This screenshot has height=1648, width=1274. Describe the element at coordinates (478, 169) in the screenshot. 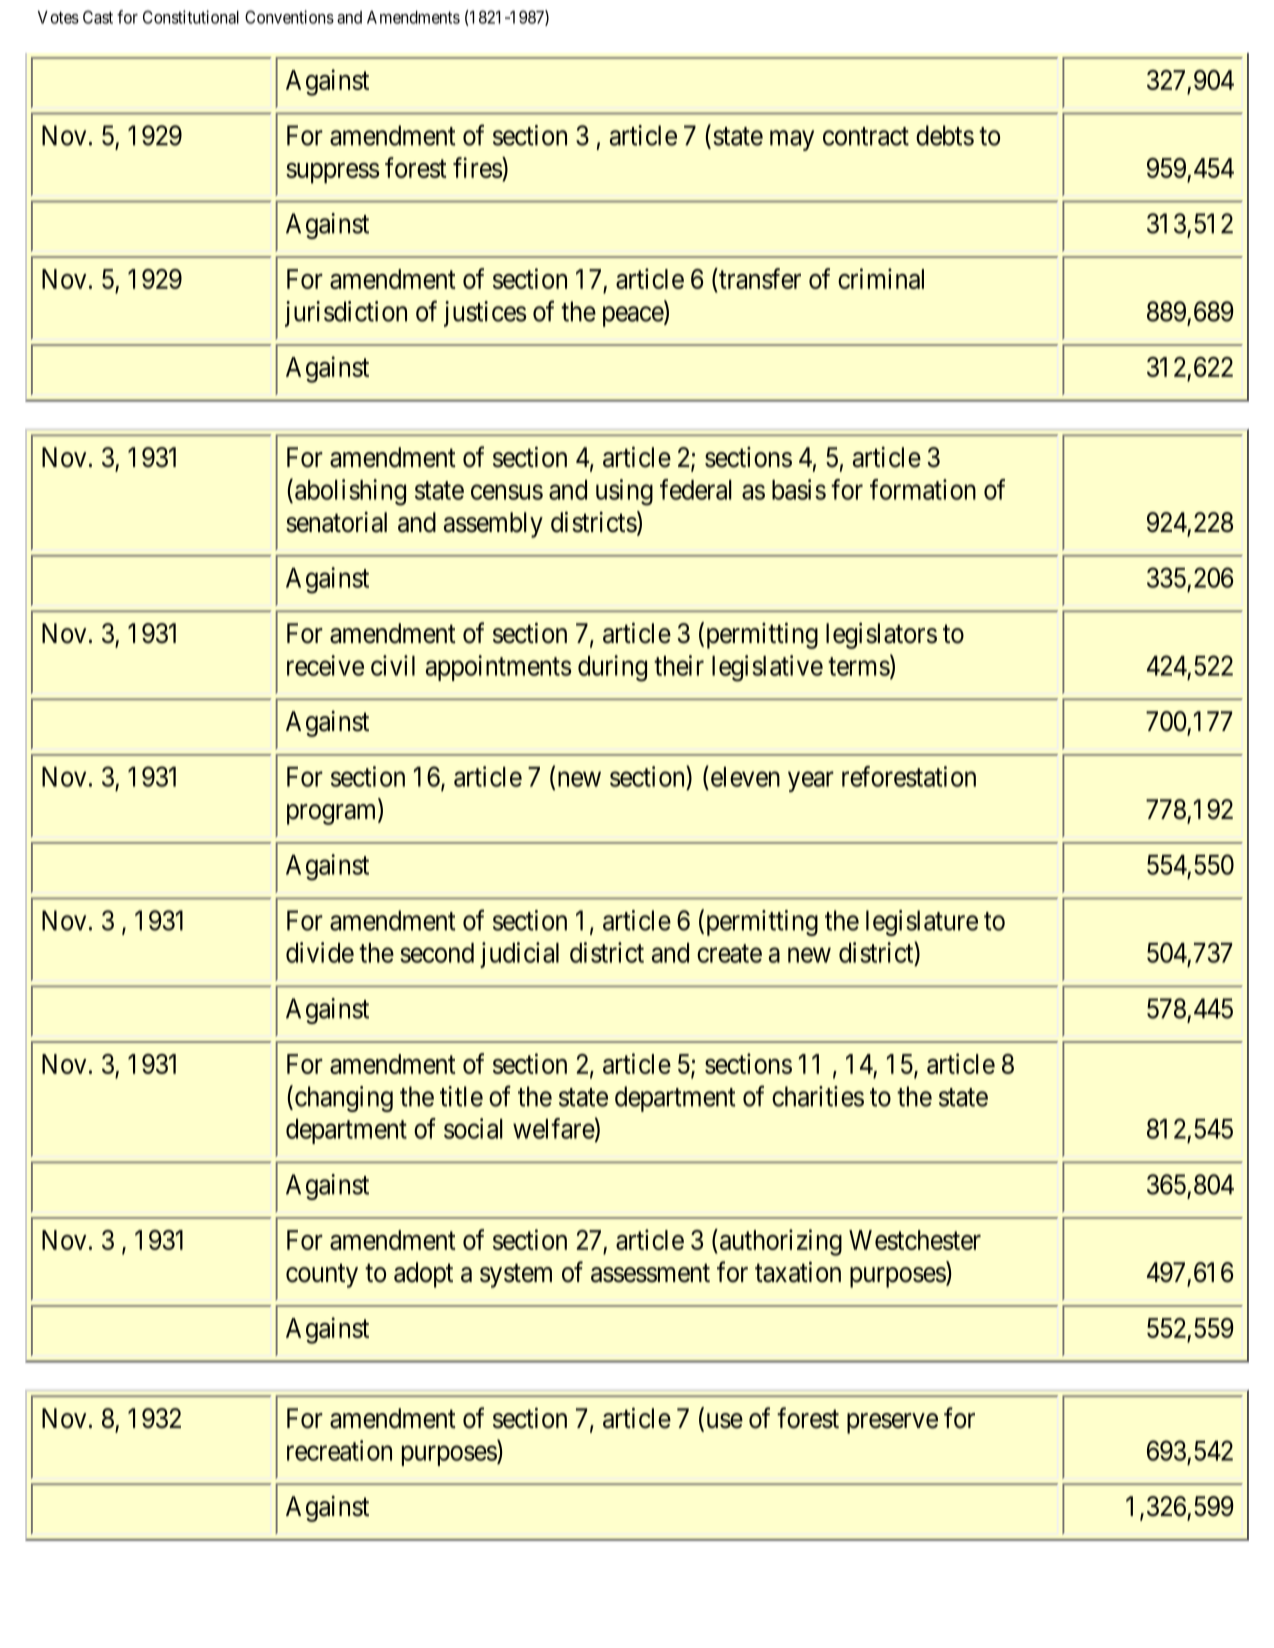

I see `fires` at that location.
